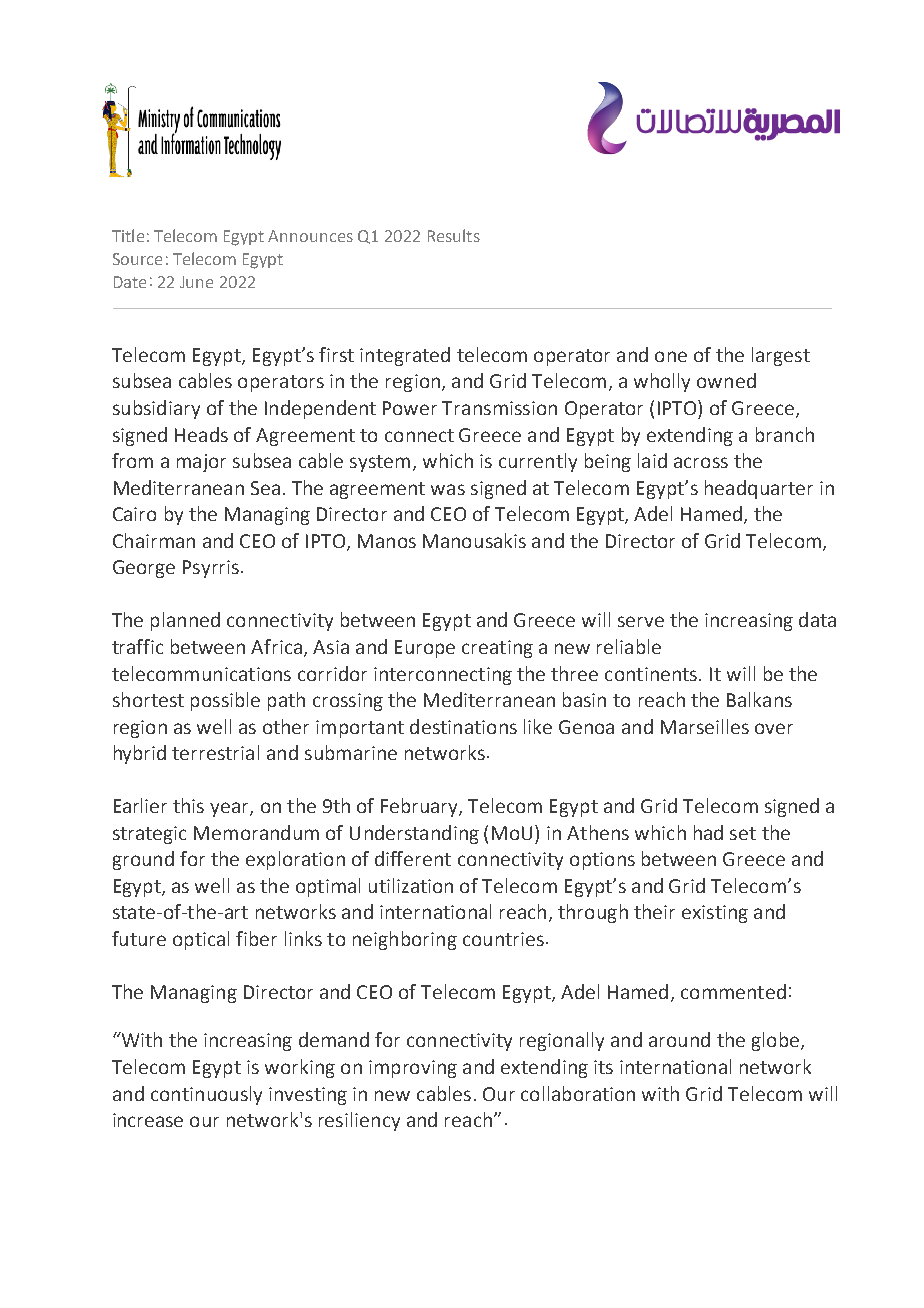  What do you see at coordinates (413, 1069) in the screenshot?
I see `improving` at bounding box center [413, 1069].
